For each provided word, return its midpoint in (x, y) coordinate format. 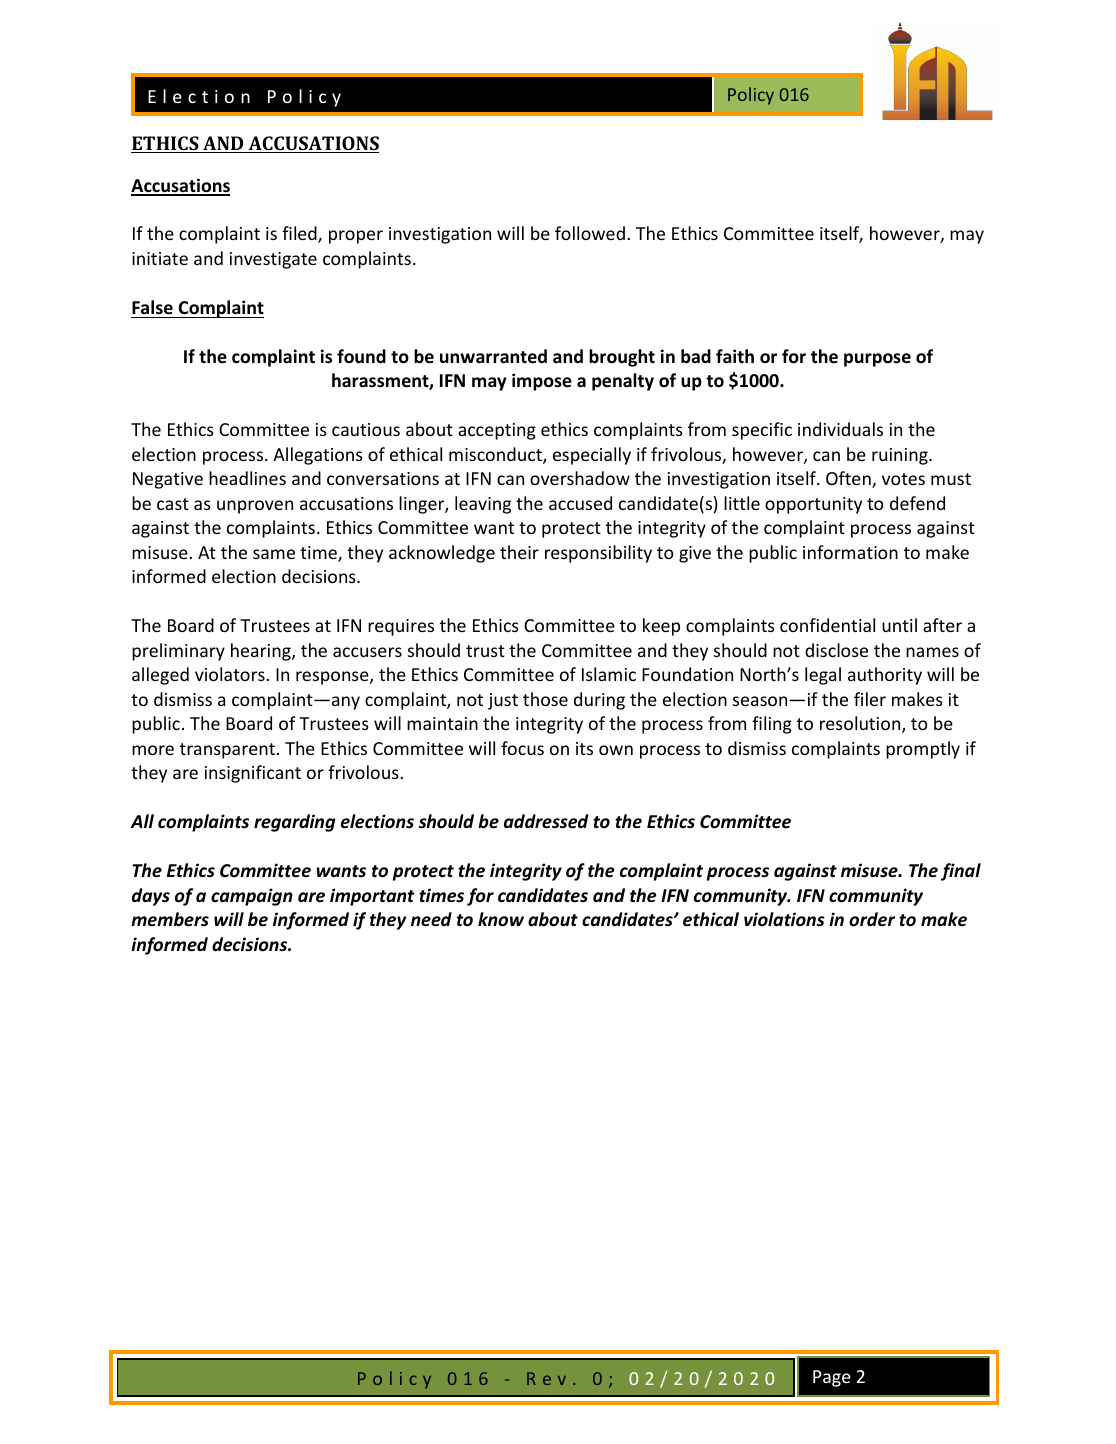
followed (590, 233)
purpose (877, 360)
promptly (923, 750)
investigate (273, 260)
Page (832, 1378)
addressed (546, 821)
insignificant (253, 774)
